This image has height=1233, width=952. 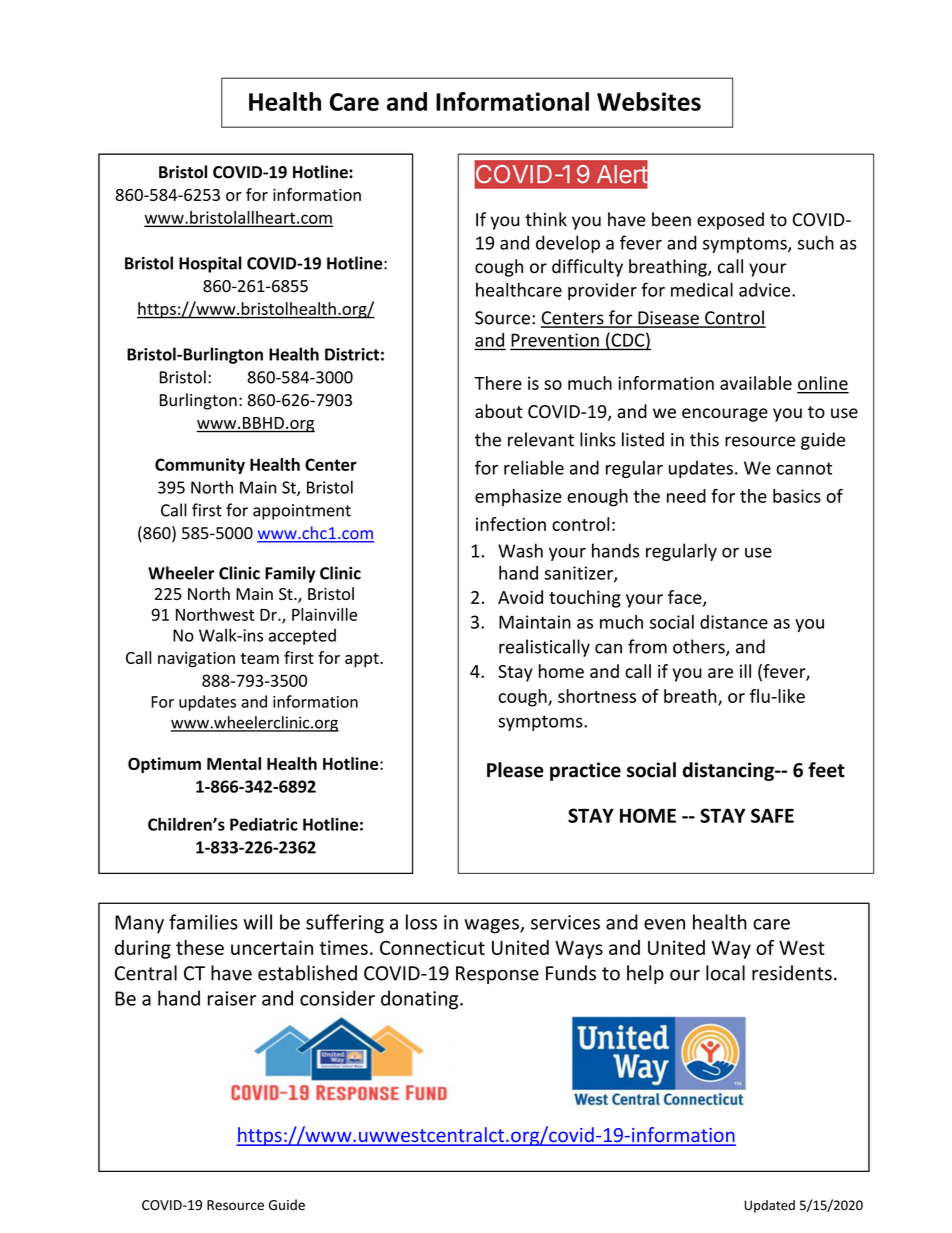 What do you see at coordinates (546, 219) in the image?
I see `think` at bounding box center [546, 219].
